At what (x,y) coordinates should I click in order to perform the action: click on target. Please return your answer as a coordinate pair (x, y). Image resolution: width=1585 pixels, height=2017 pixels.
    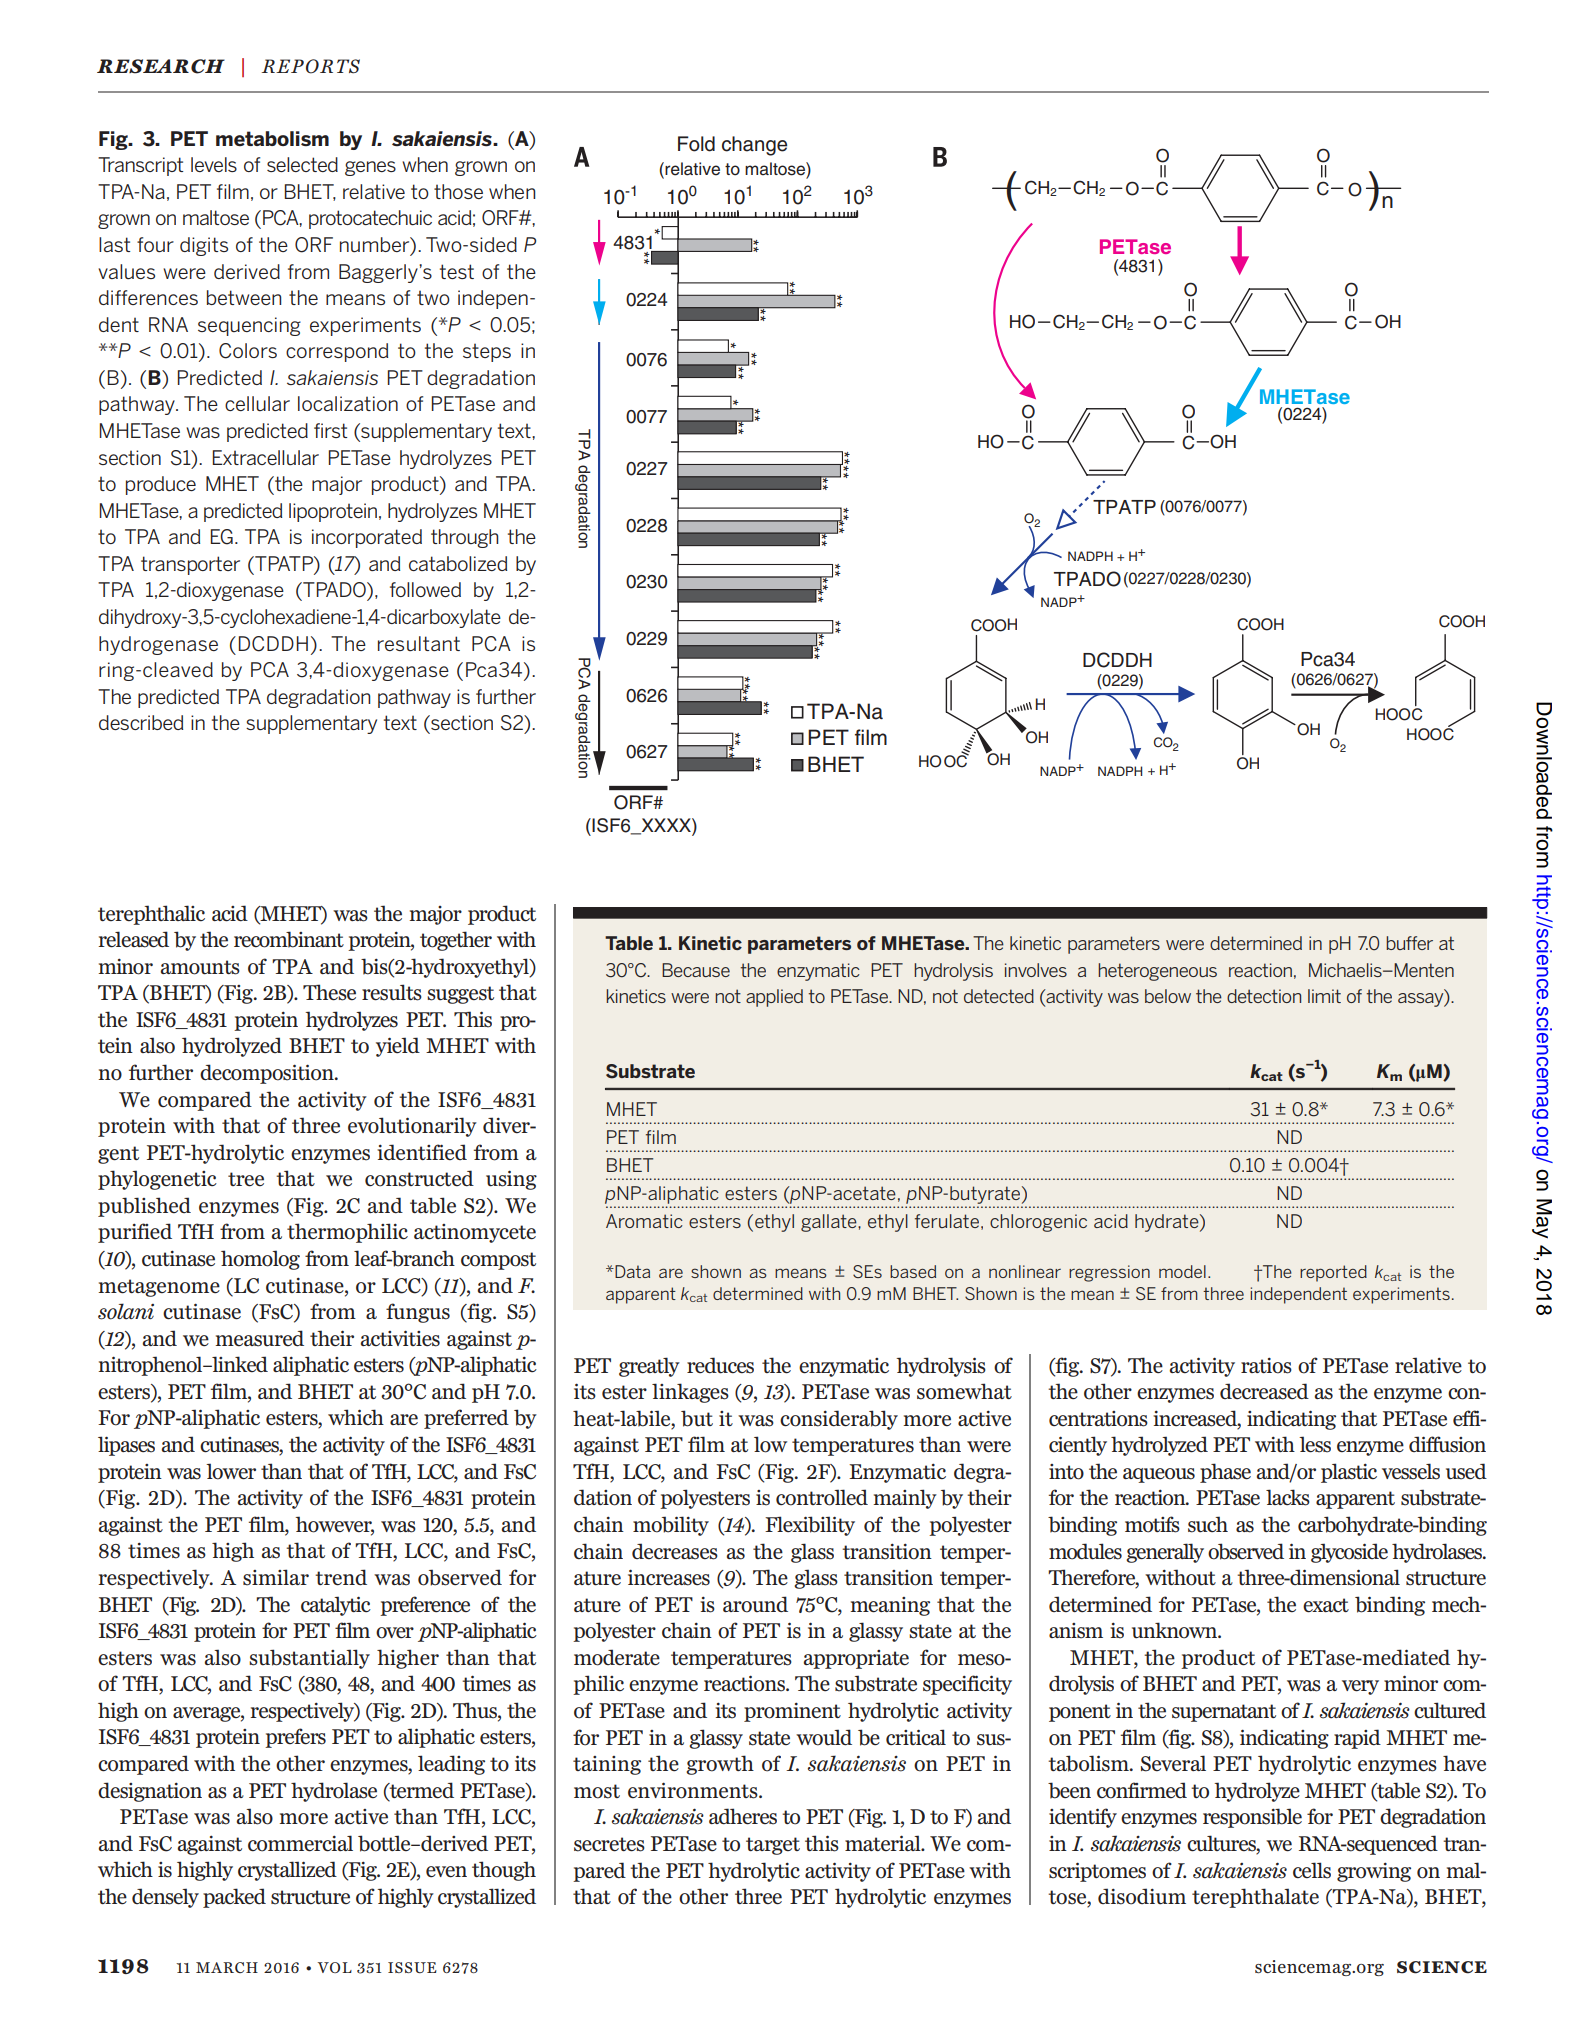
    Looking at the image, I should click on (773, 1846).
